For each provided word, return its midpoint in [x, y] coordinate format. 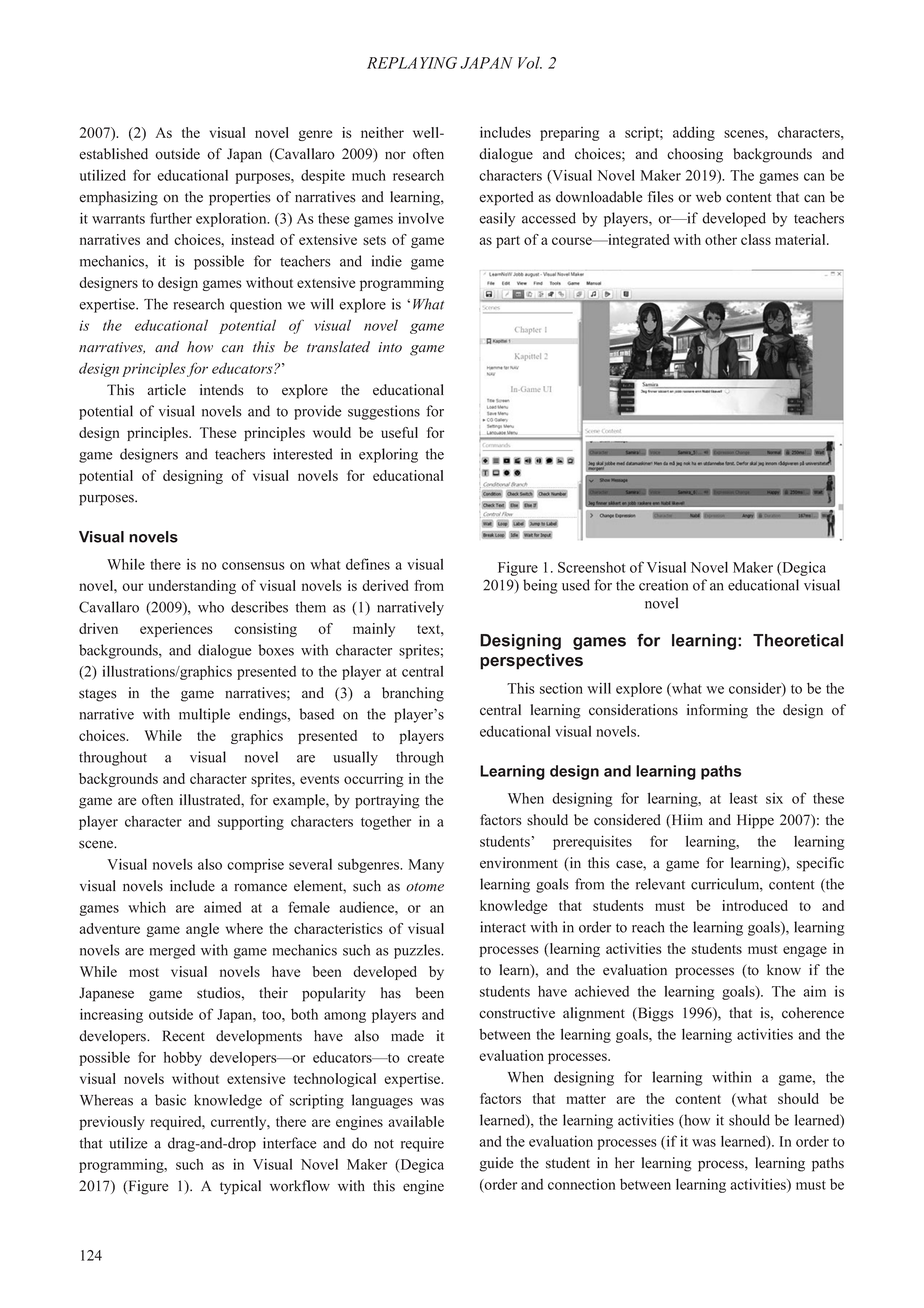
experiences [176, 630]
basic [170, 1100]
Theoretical [798, 640]
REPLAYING [412, 63]
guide [496, 1164]
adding [694, 133]
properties [240, 198]
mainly [374, 630]
